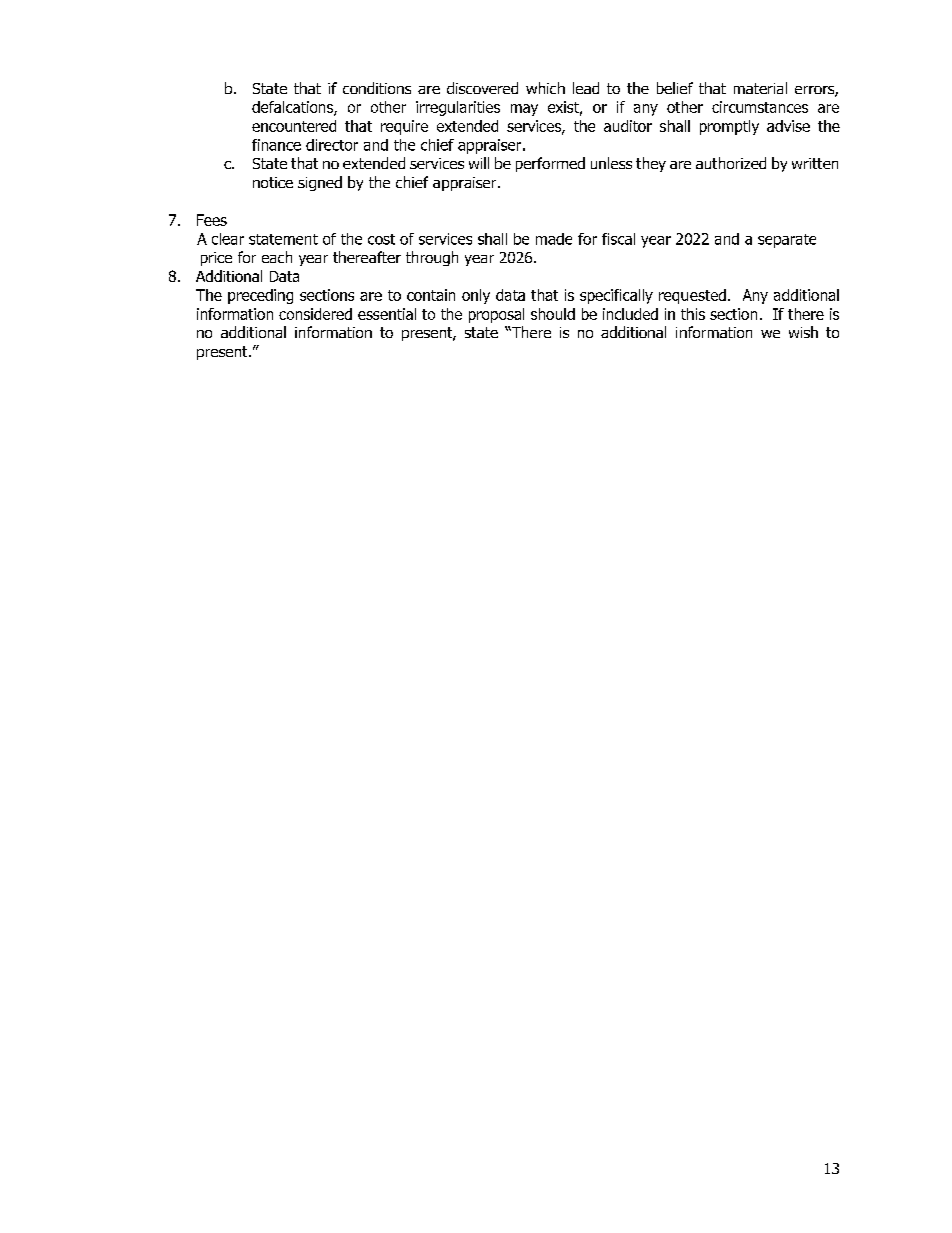 The width and height of the screenshot is (952, 1233). Describe the element at coordinates (554, 239) in the screenshot. I see `made` at that location.
